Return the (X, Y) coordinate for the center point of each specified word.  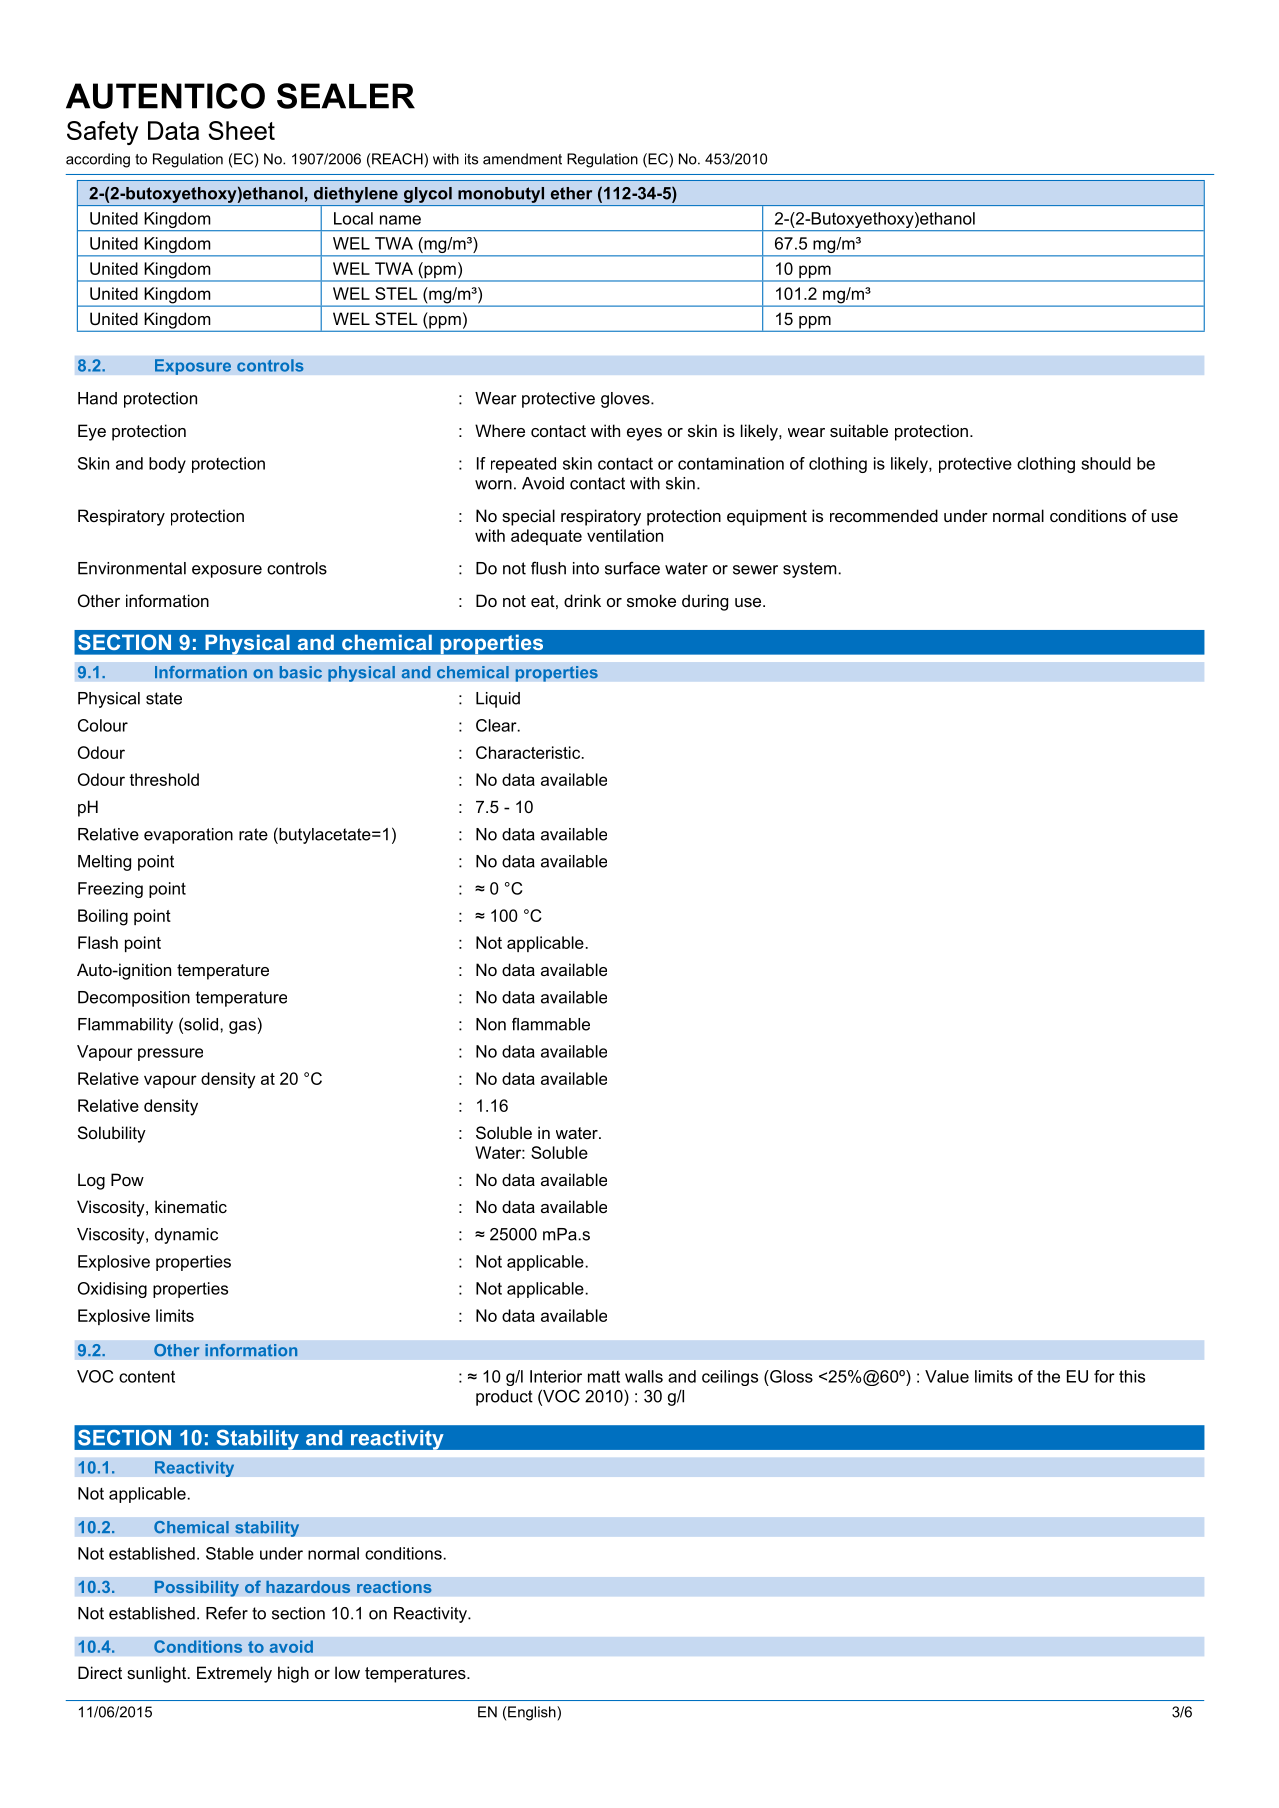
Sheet (241, 130)
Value (947, 1376)
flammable (551, 1024)
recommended (884, 515)
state (164, 698)
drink (582, 600)
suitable (859, 430)
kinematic (191, 1206)
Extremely (234, 1674)
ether (571, 193)
